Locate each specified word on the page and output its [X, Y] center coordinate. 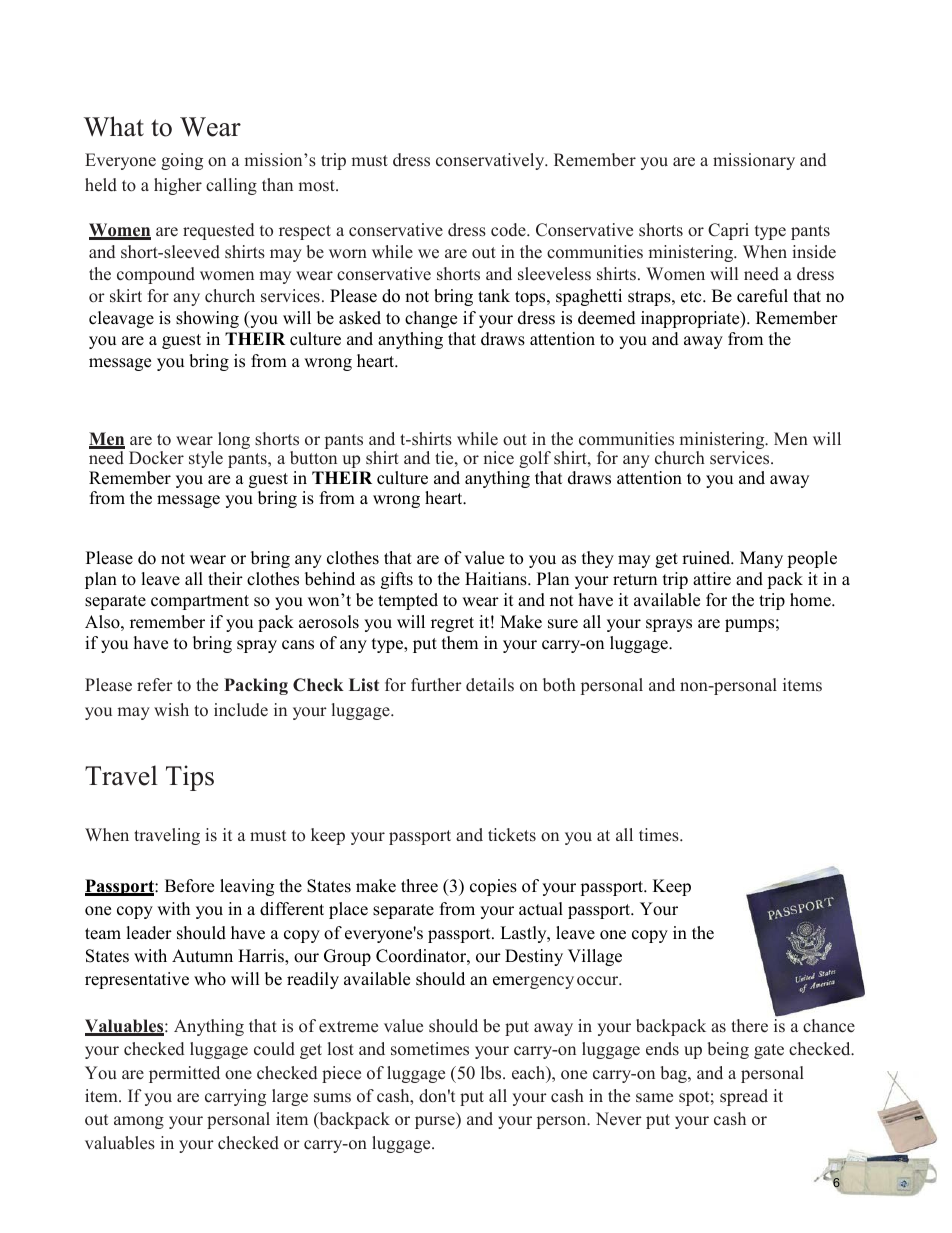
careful [762, 296]
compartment [200, 602]
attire [712, 579]
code [509, 230]
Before [189, 886]
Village [595, 957]
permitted [184, 1074]
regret [452, 624]
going [182, 161]
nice [498, 458]
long [234, 440]
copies [493, 887]
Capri [728, 231]
